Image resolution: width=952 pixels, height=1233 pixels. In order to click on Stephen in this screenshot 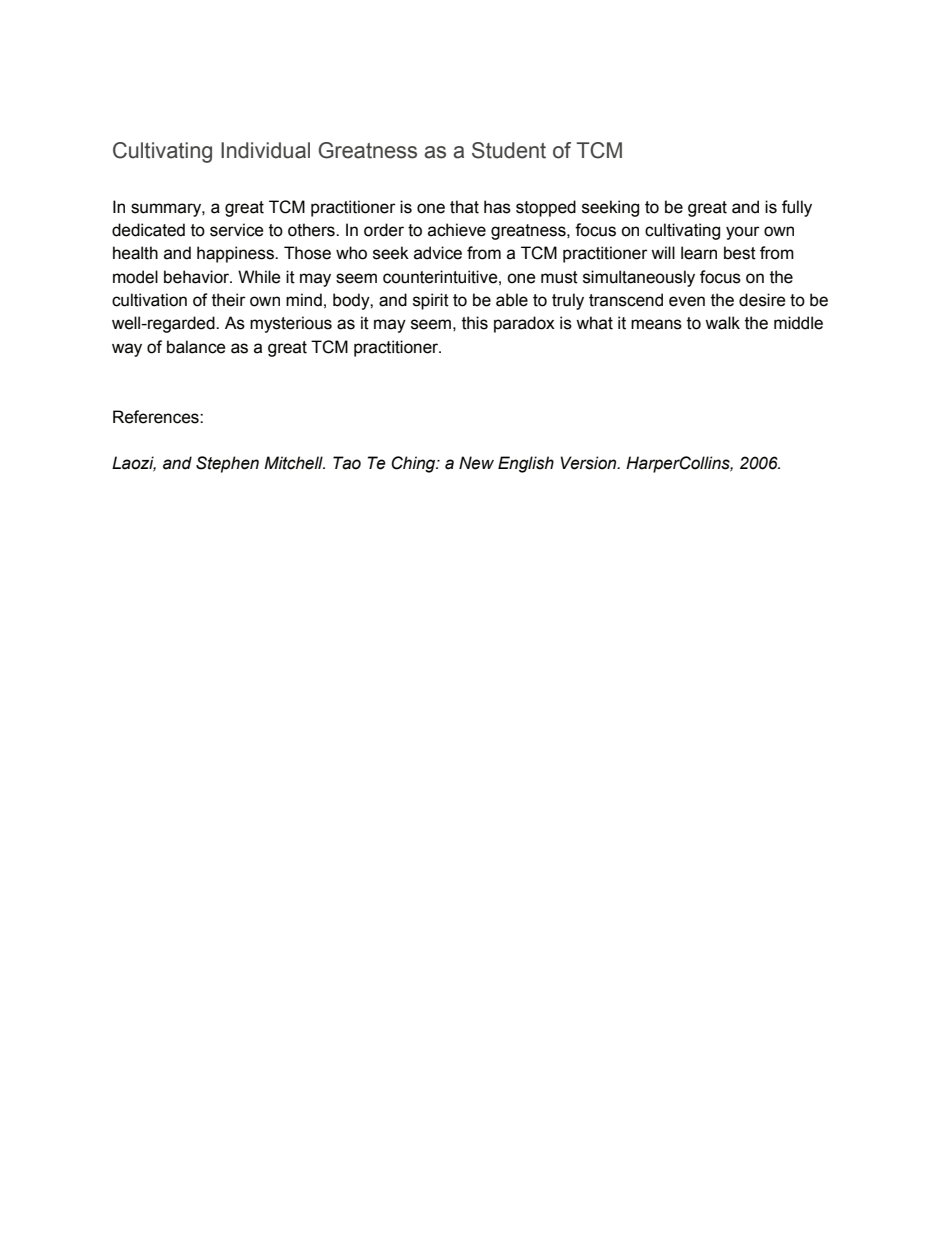, I will do `click(227, 464)`.
